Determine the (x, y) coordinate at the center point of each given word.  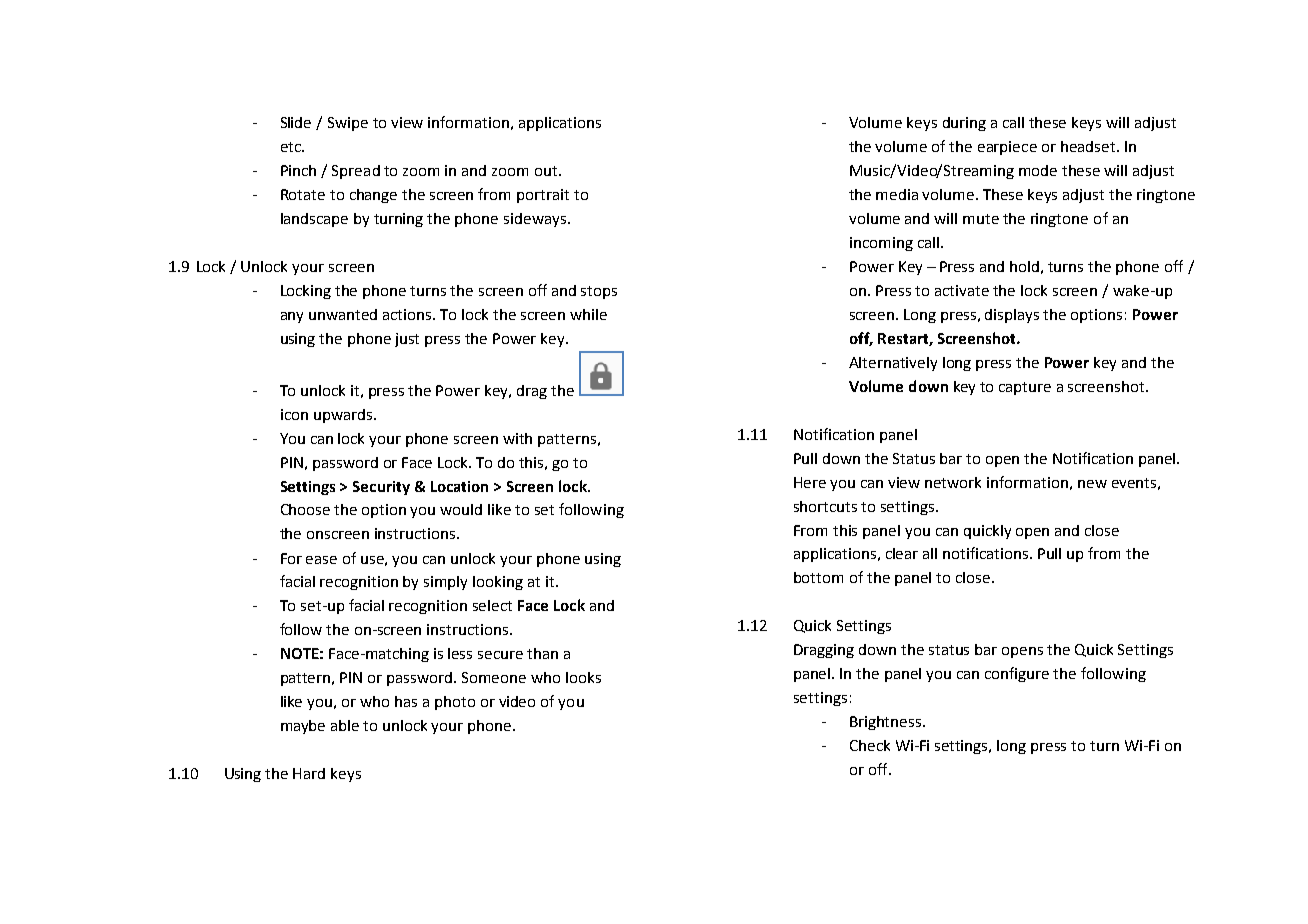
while (588, 314)
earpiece (1007, 148)
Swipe (348, 124)
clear (902, 553)
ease (321, 560)
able (345, 725)
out (547, 171)
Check (870, 745)
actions (408, 314)
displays (1012, 316)
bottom (818, 577)
